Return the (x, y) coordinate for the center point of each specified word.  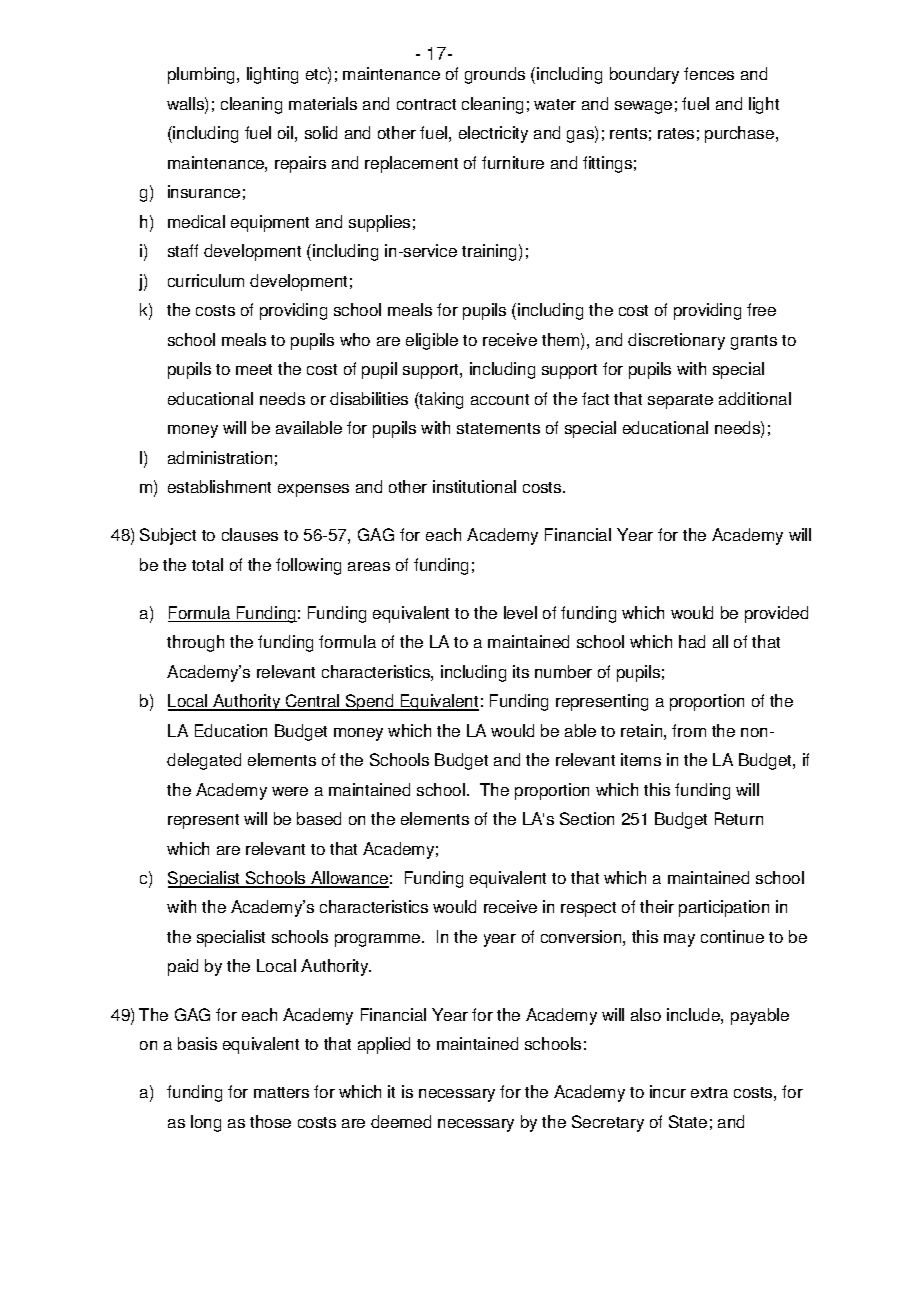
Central (313, 702)
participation (724, 908)
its (521, 671)
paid (183, 967)
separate (680, 401)
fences (709, 73)
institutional (474, 486)
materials (323, 103)
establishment (219, 486)
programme (379, 940)
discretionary (676, 341)
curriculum (206, 280)
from (689, 730)
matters (281, 1092)
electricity (493, 134)
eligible (432, 341)
